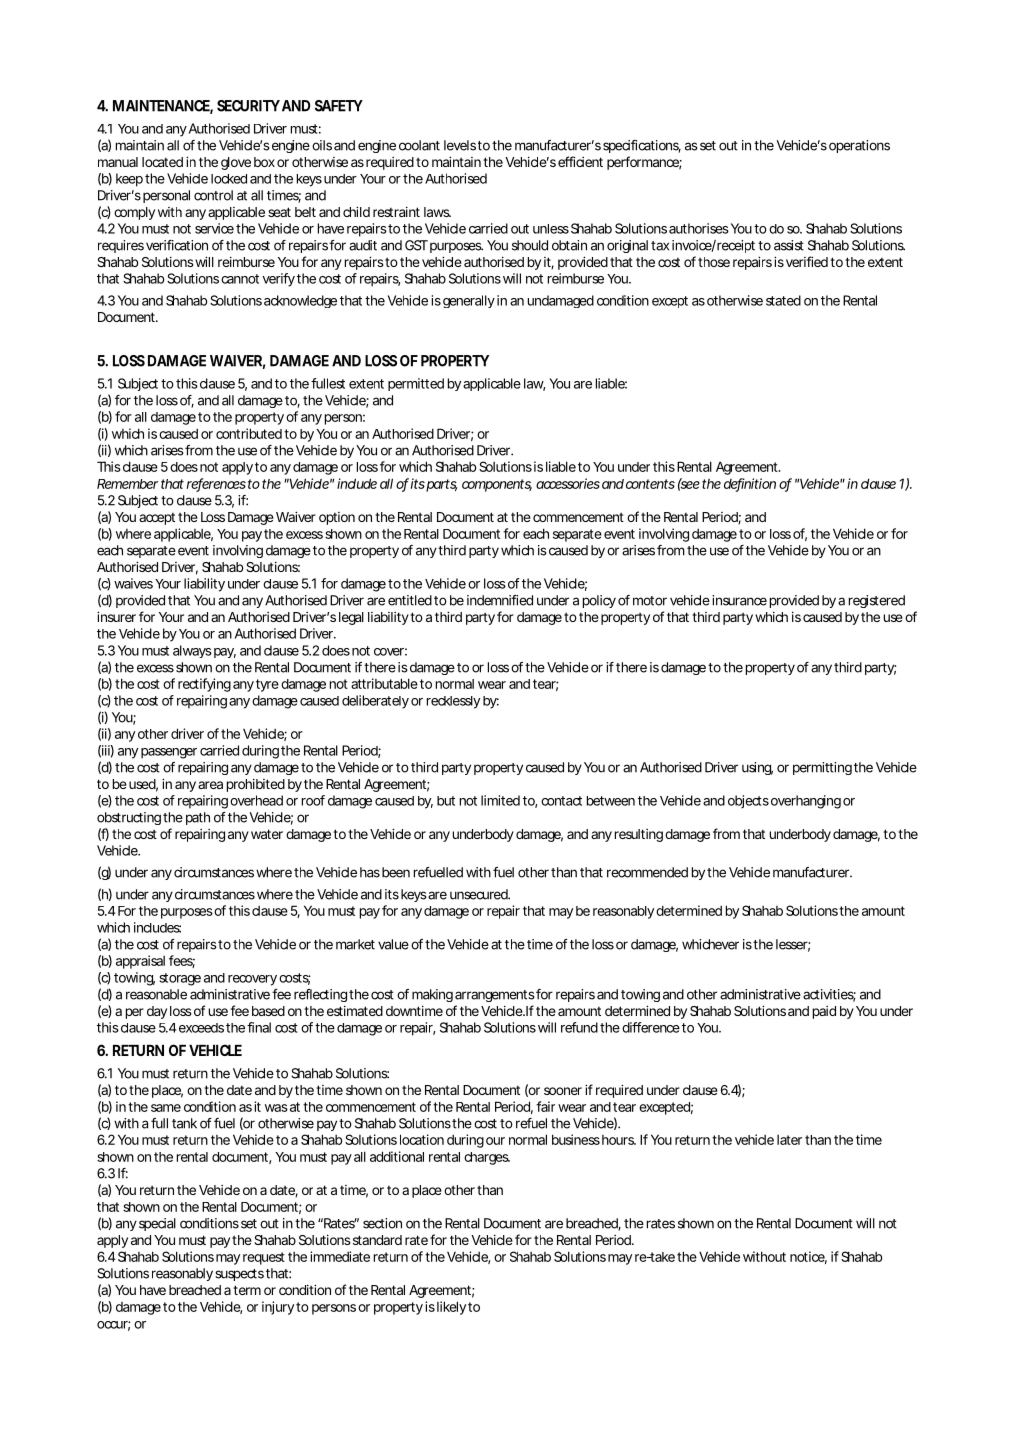 The height and width of the page is (1438, 1017). Describe the element at coordinates (580, 161) in the page. I see `efficient` at that location.
